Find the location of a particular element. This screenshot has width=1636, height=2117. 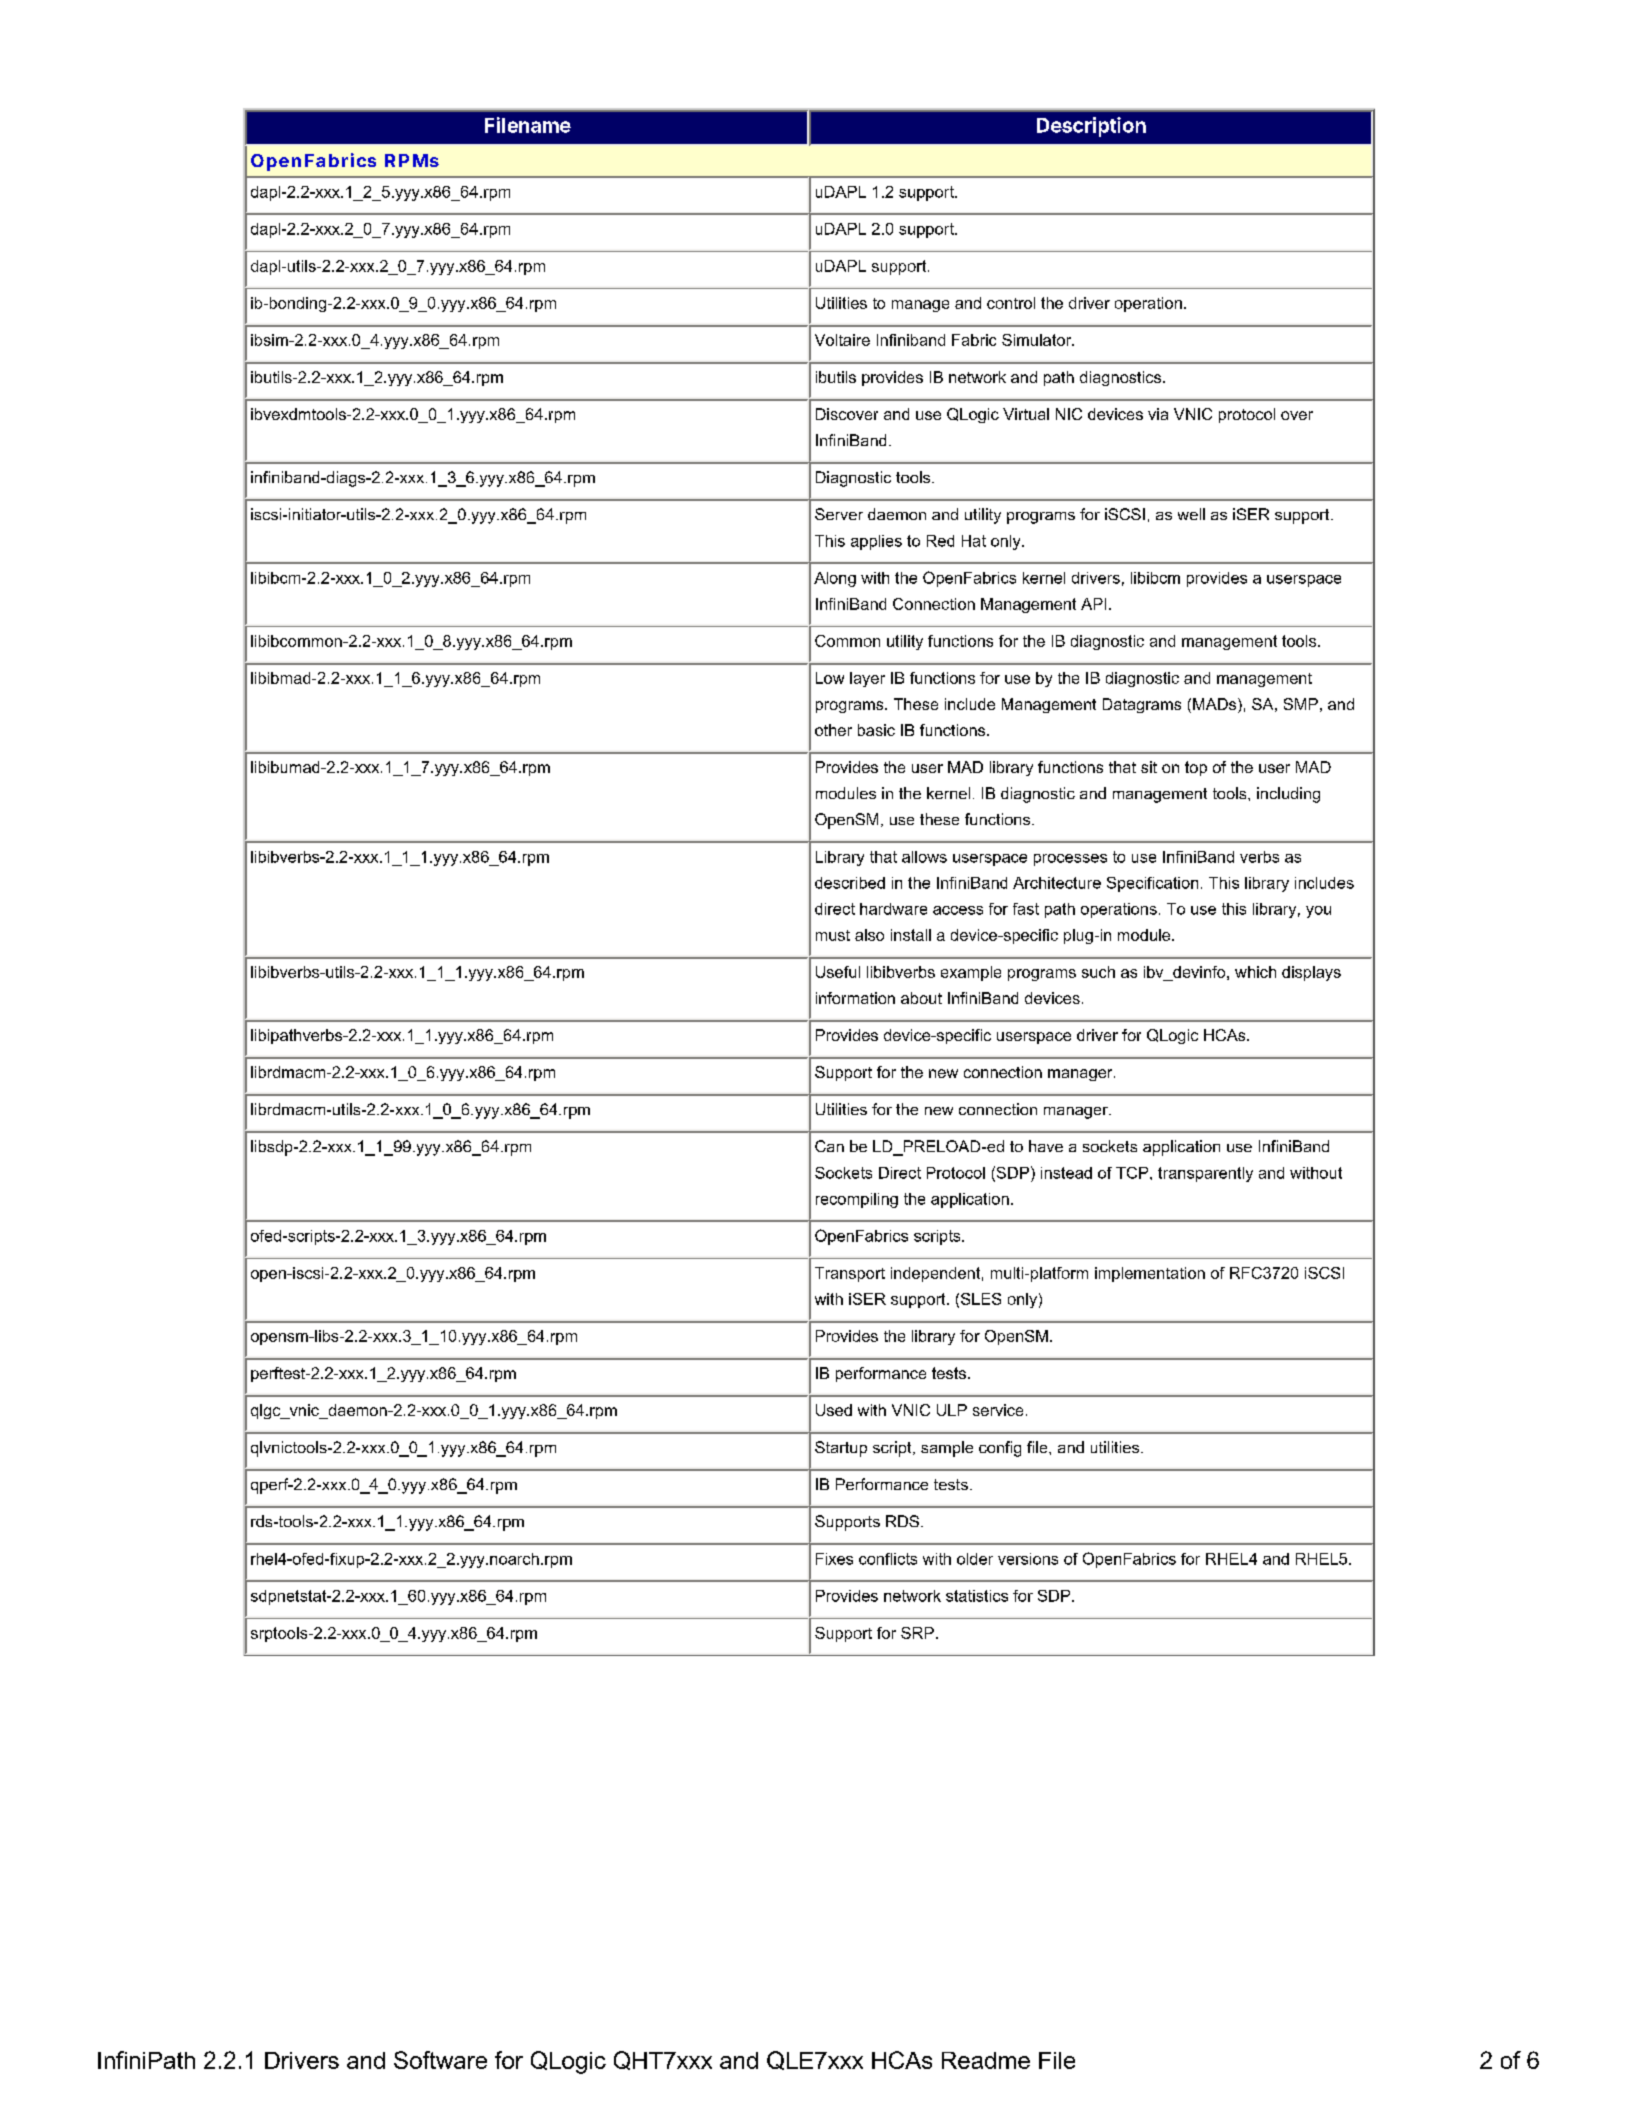

Startup is located at coordinates (841, 1449).
